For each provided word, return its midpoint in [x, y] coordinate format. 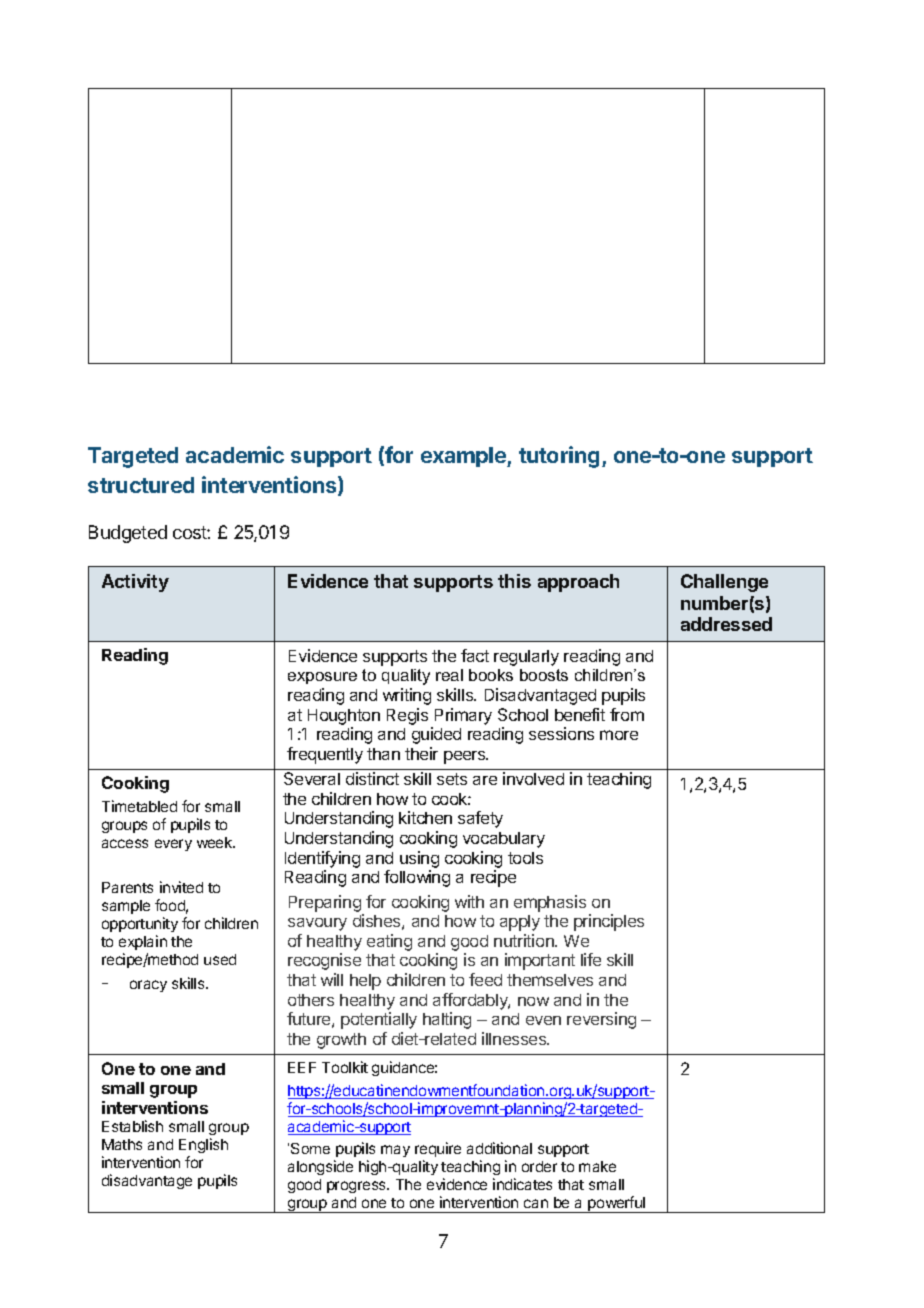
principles [609, 922]
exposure [322, 678]
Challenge [724, 583]
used [220, 959]
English [203, 1145]
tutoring [559, 457]
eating [389, 942]
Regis [407, 716]
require [438, 1149]
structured [141, 485]
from [627, 714]
